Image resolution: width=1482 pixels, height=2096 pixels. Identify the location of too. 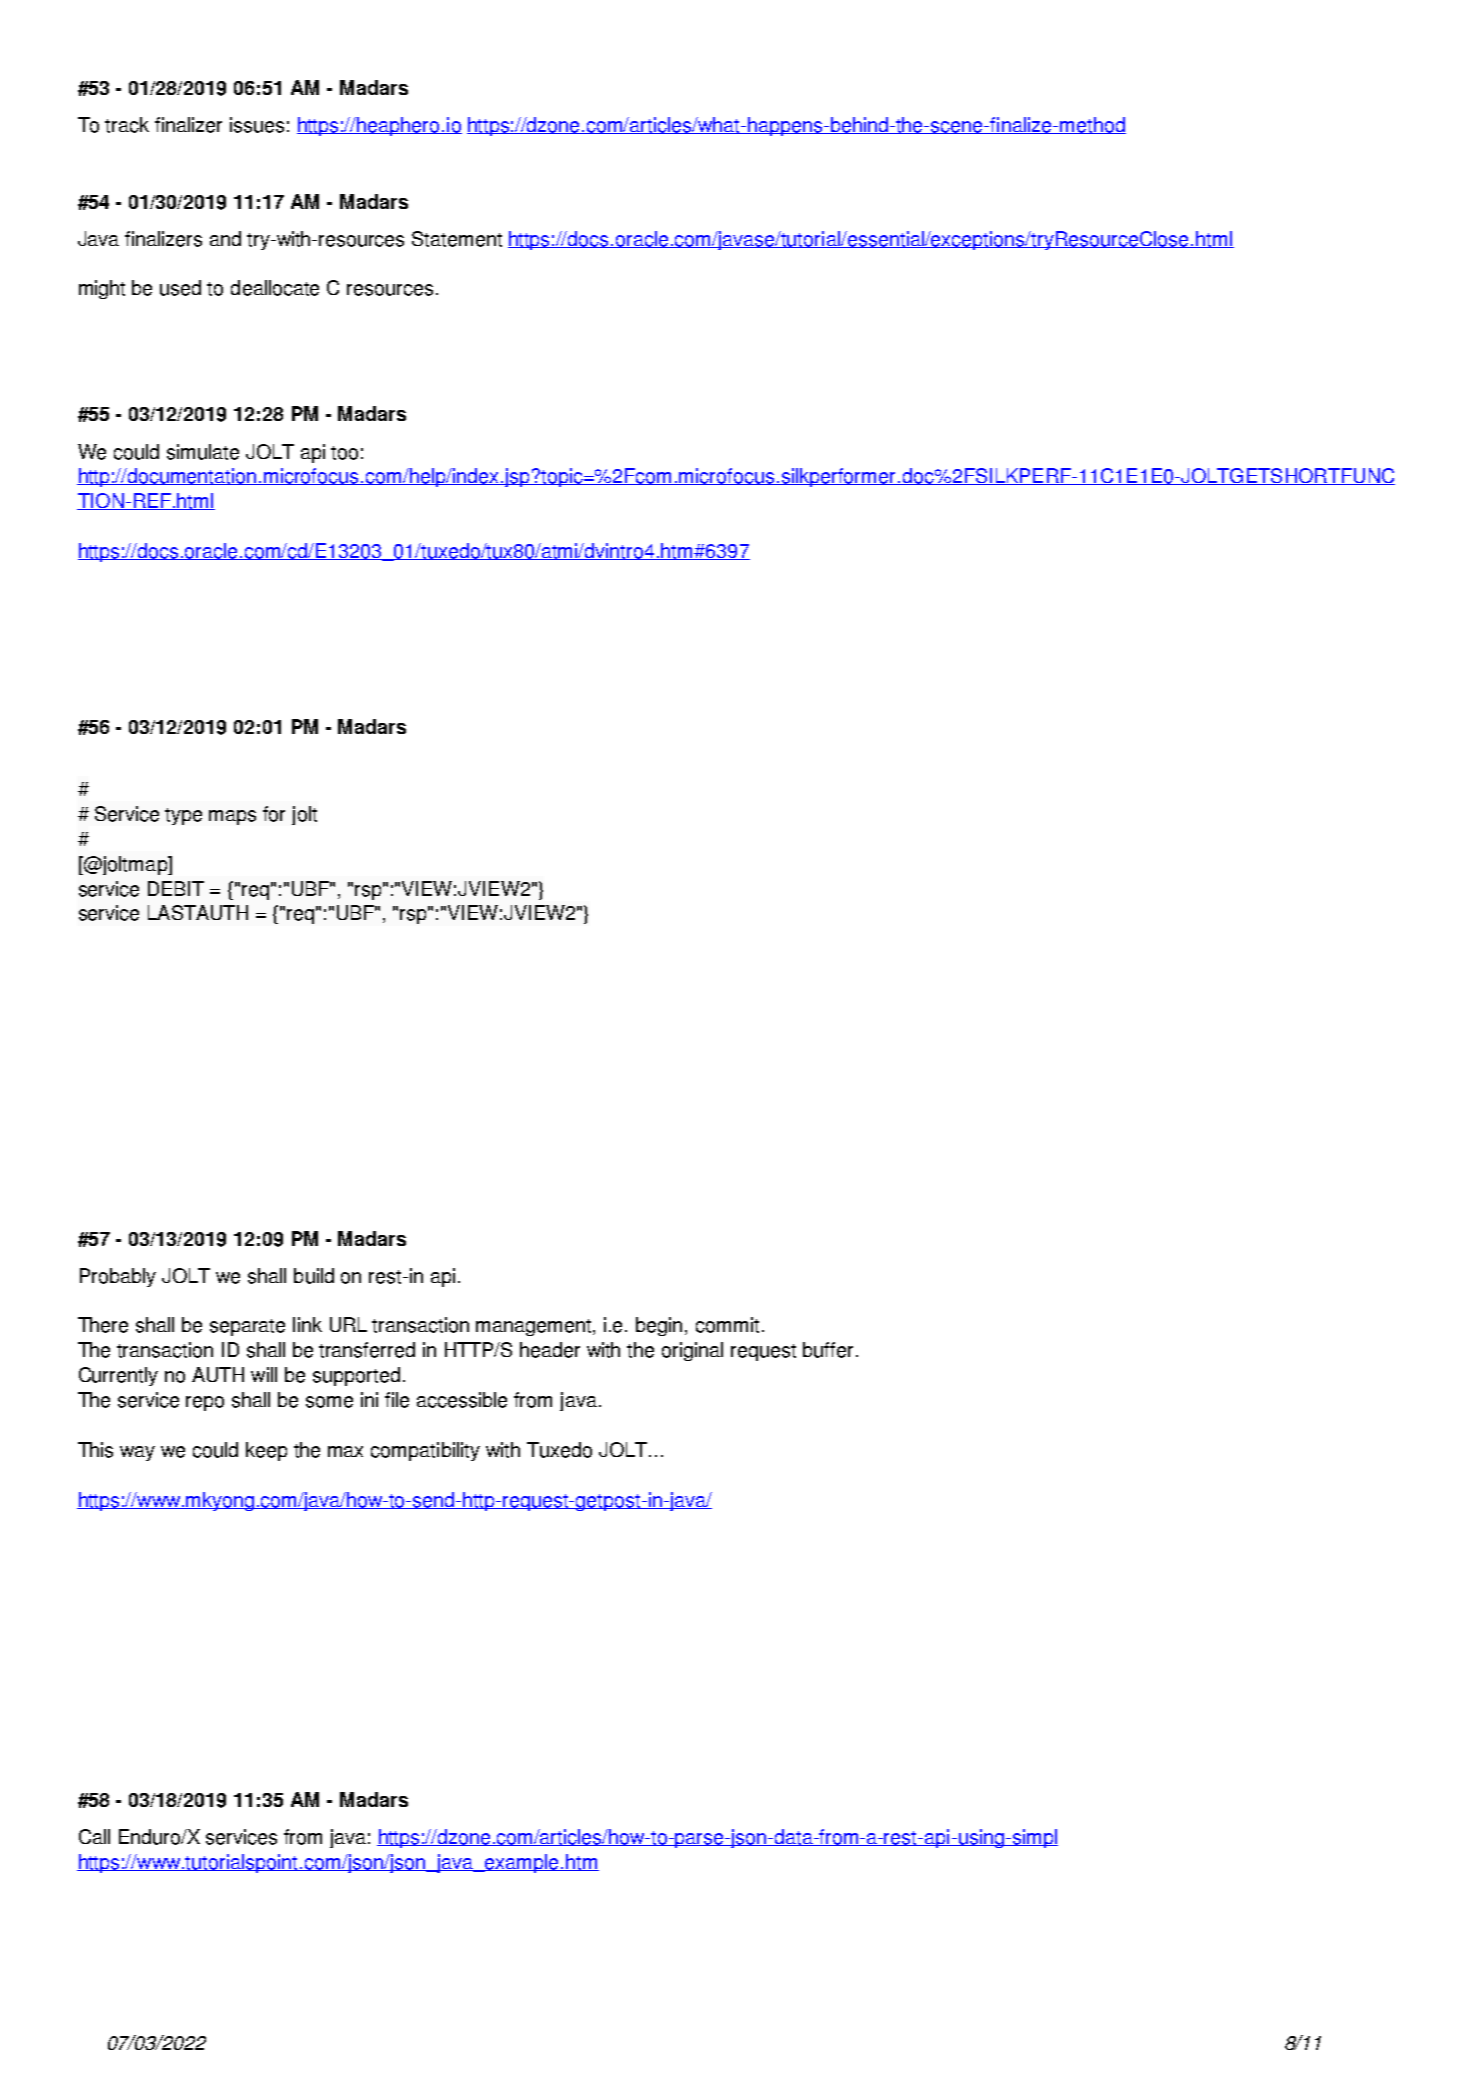
(344, 453).
